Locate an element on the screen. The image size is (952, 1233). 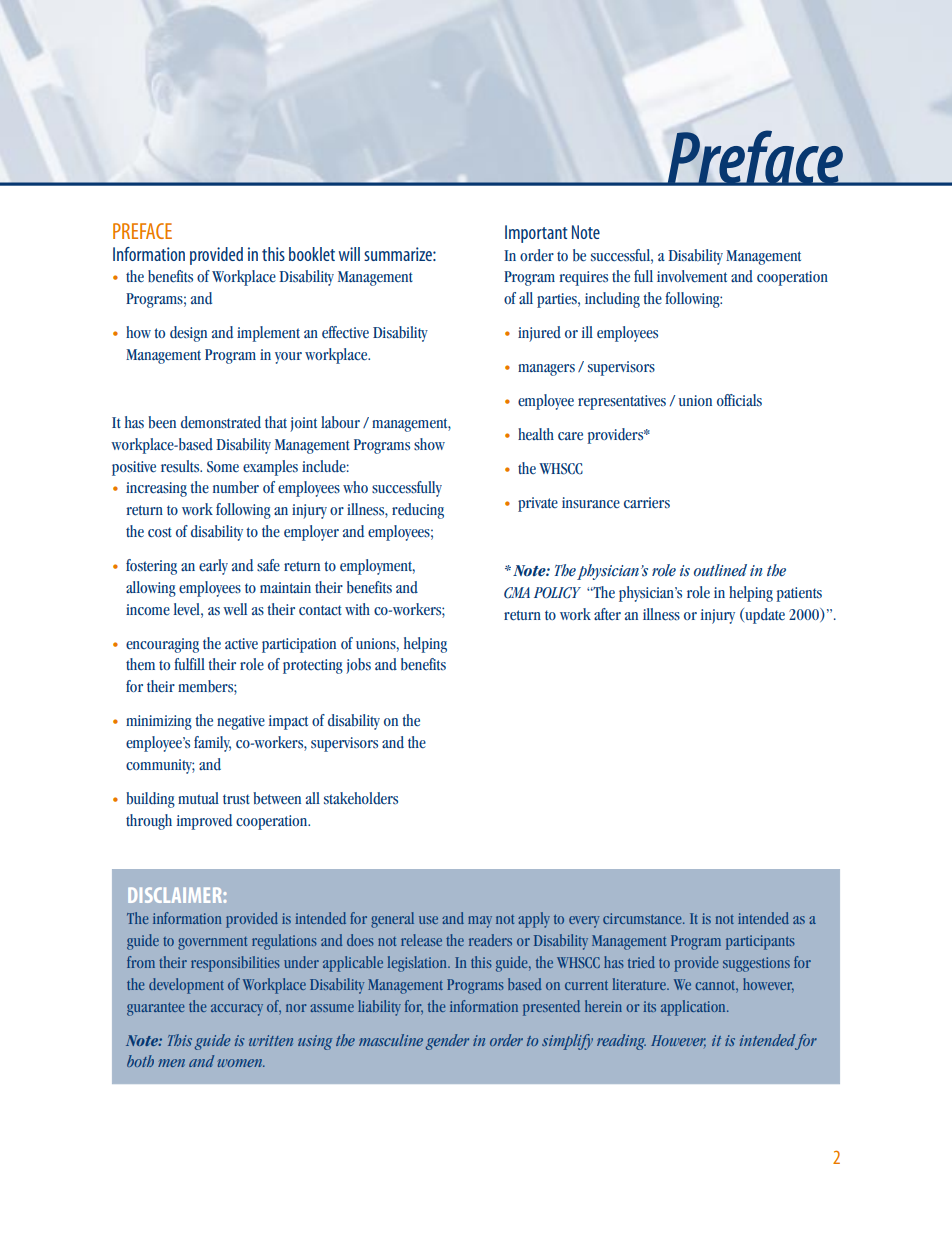
officials is located at coordinates (739, 400).
